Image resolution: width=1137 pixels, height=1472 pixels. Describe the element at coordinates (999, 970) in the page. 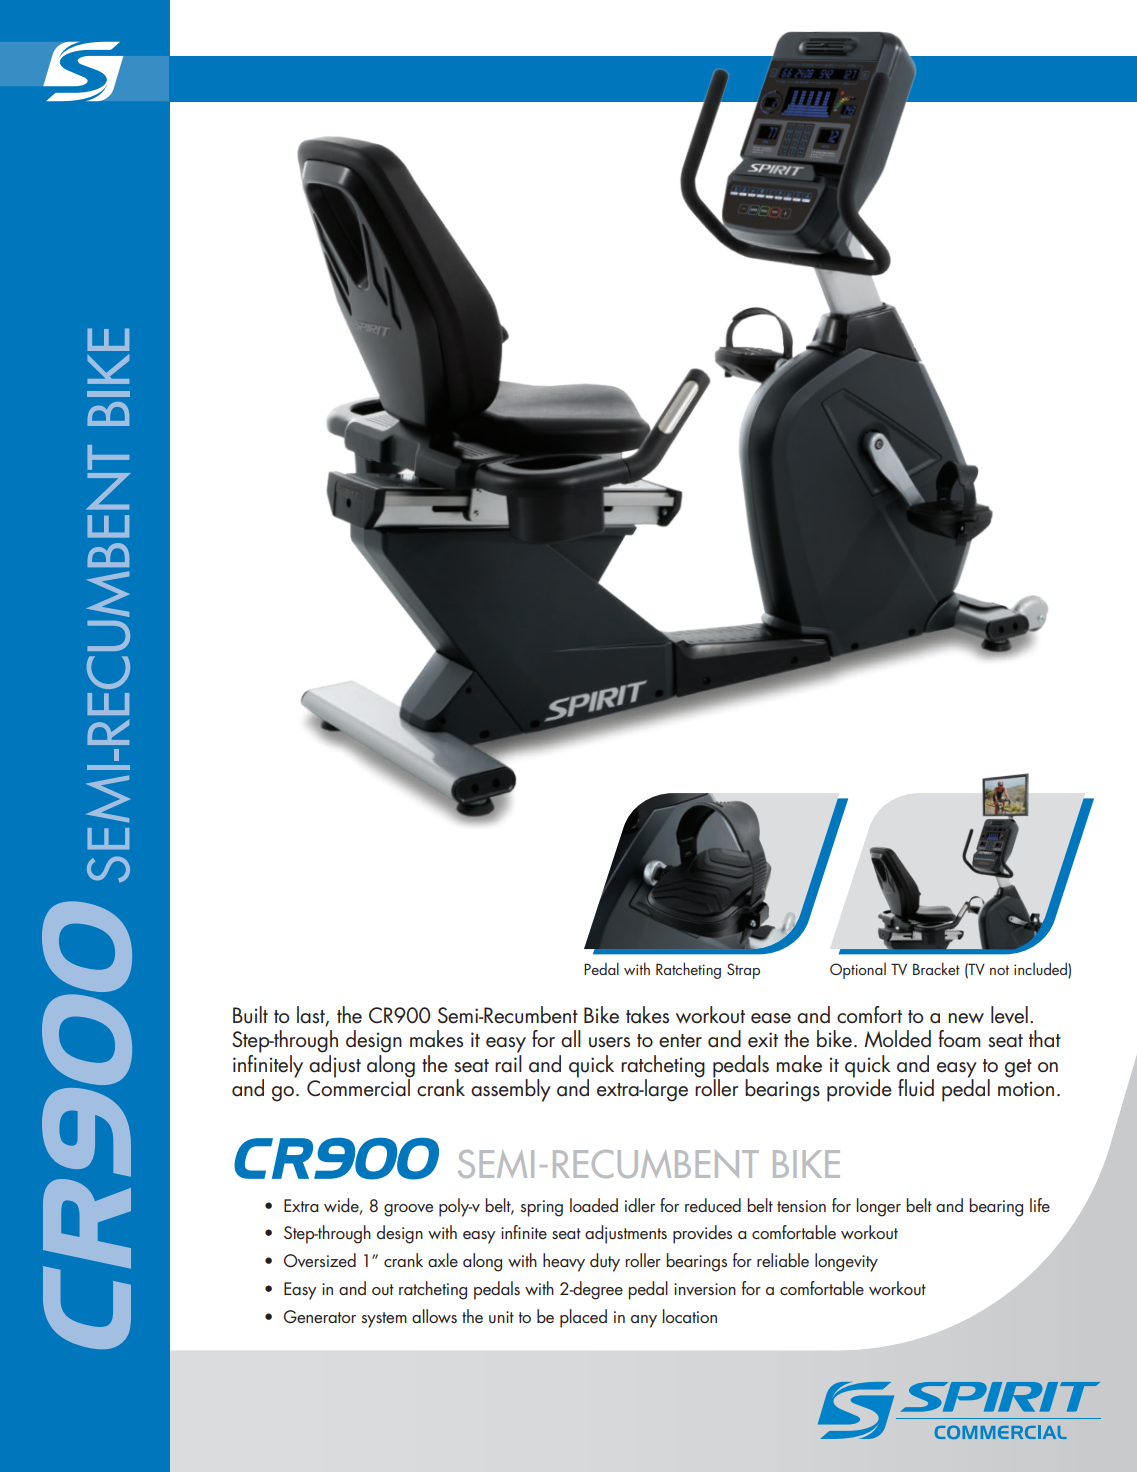

I see `not` at that location.
